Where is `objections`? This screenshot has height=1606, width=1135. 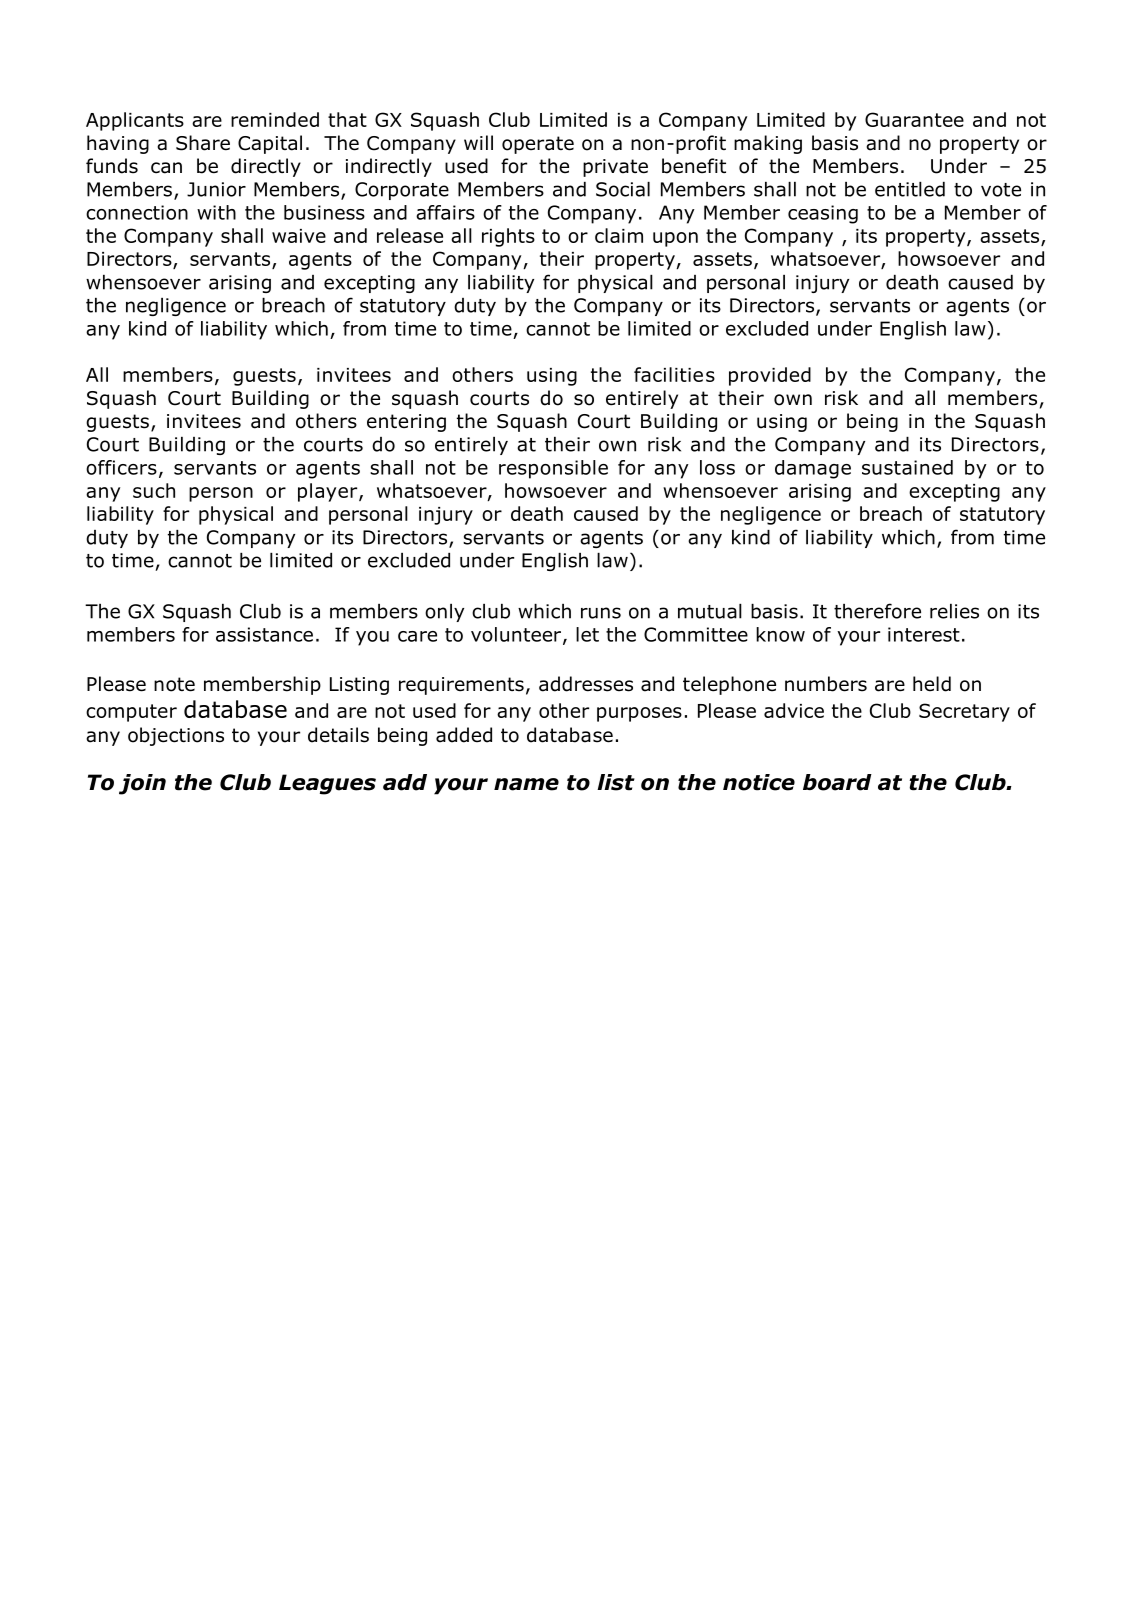 objections is located at coordinates (176, 736).
